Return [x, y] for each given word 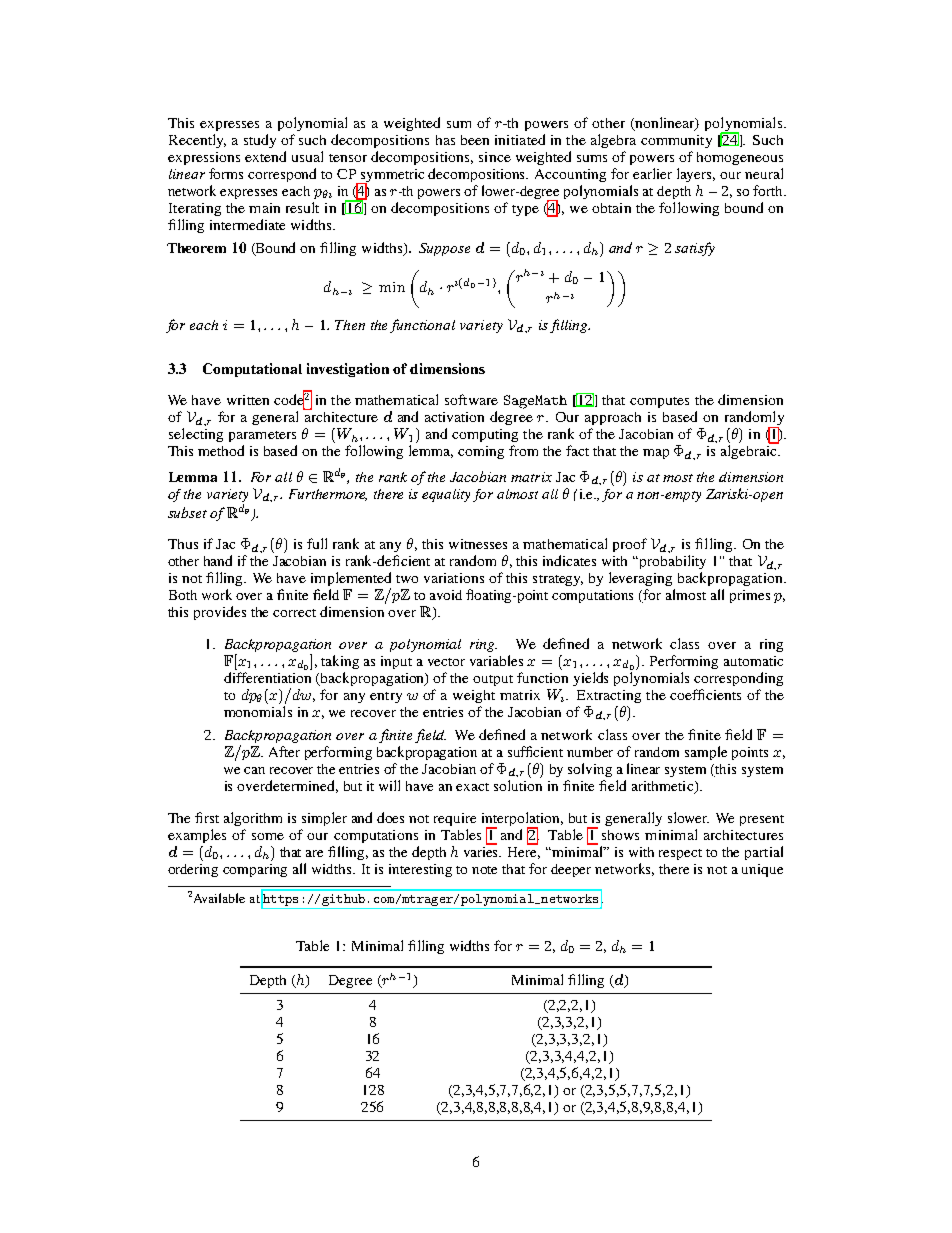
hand [218, 560]
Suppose [444, 249]
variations [454, 578]
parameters [262, 436]
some [268, 836]
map [656, 454]
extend [265, 156]
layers [696, 175]
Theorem [196, 248]
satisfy [695, 249]
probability [673, 562]
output [493, 680]
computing [485, 435]
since [495, 157]
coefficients [705, 694]
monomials [258, 711]
